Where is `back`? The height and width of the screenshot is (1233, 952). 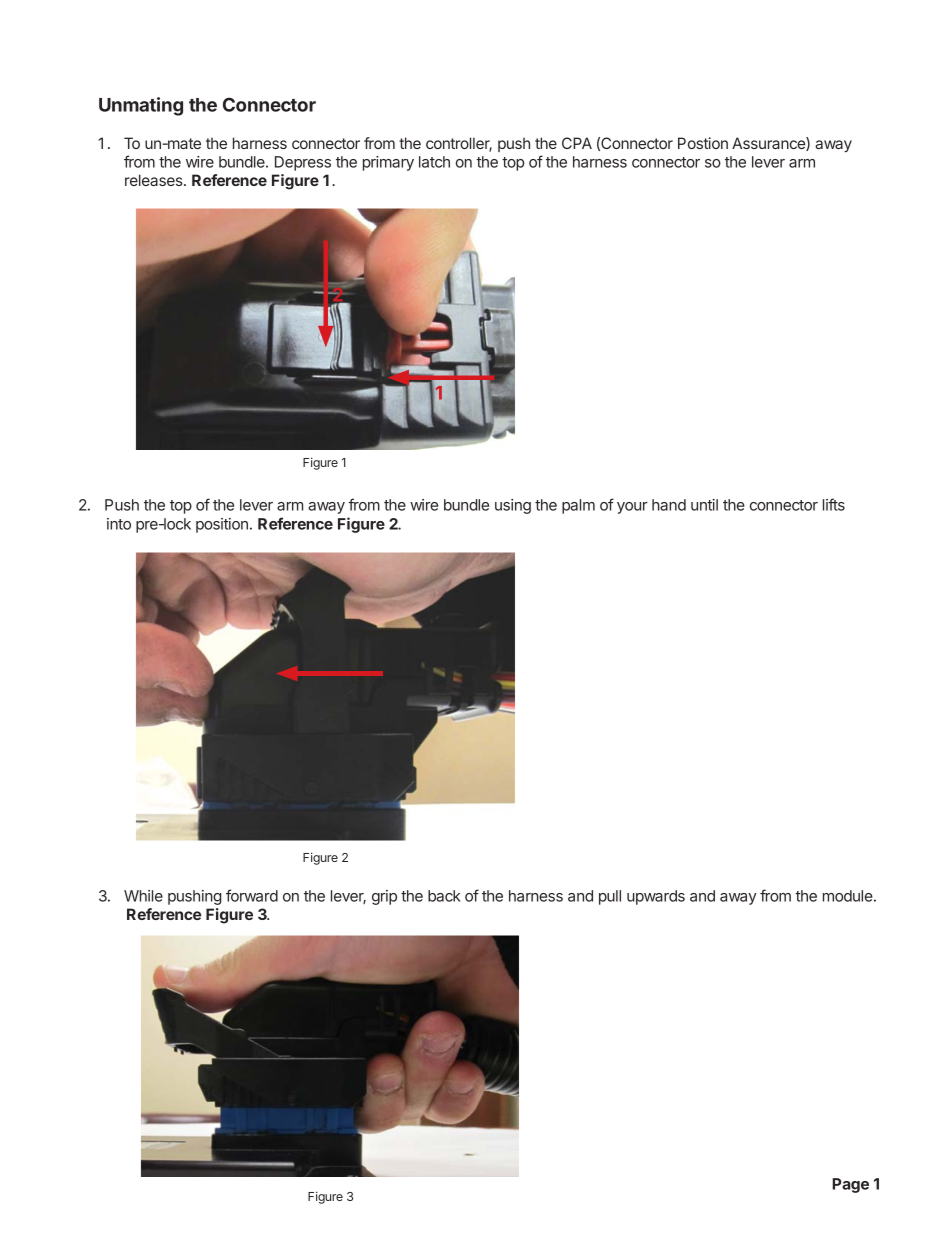
back is located at coordinates (444, 896).
